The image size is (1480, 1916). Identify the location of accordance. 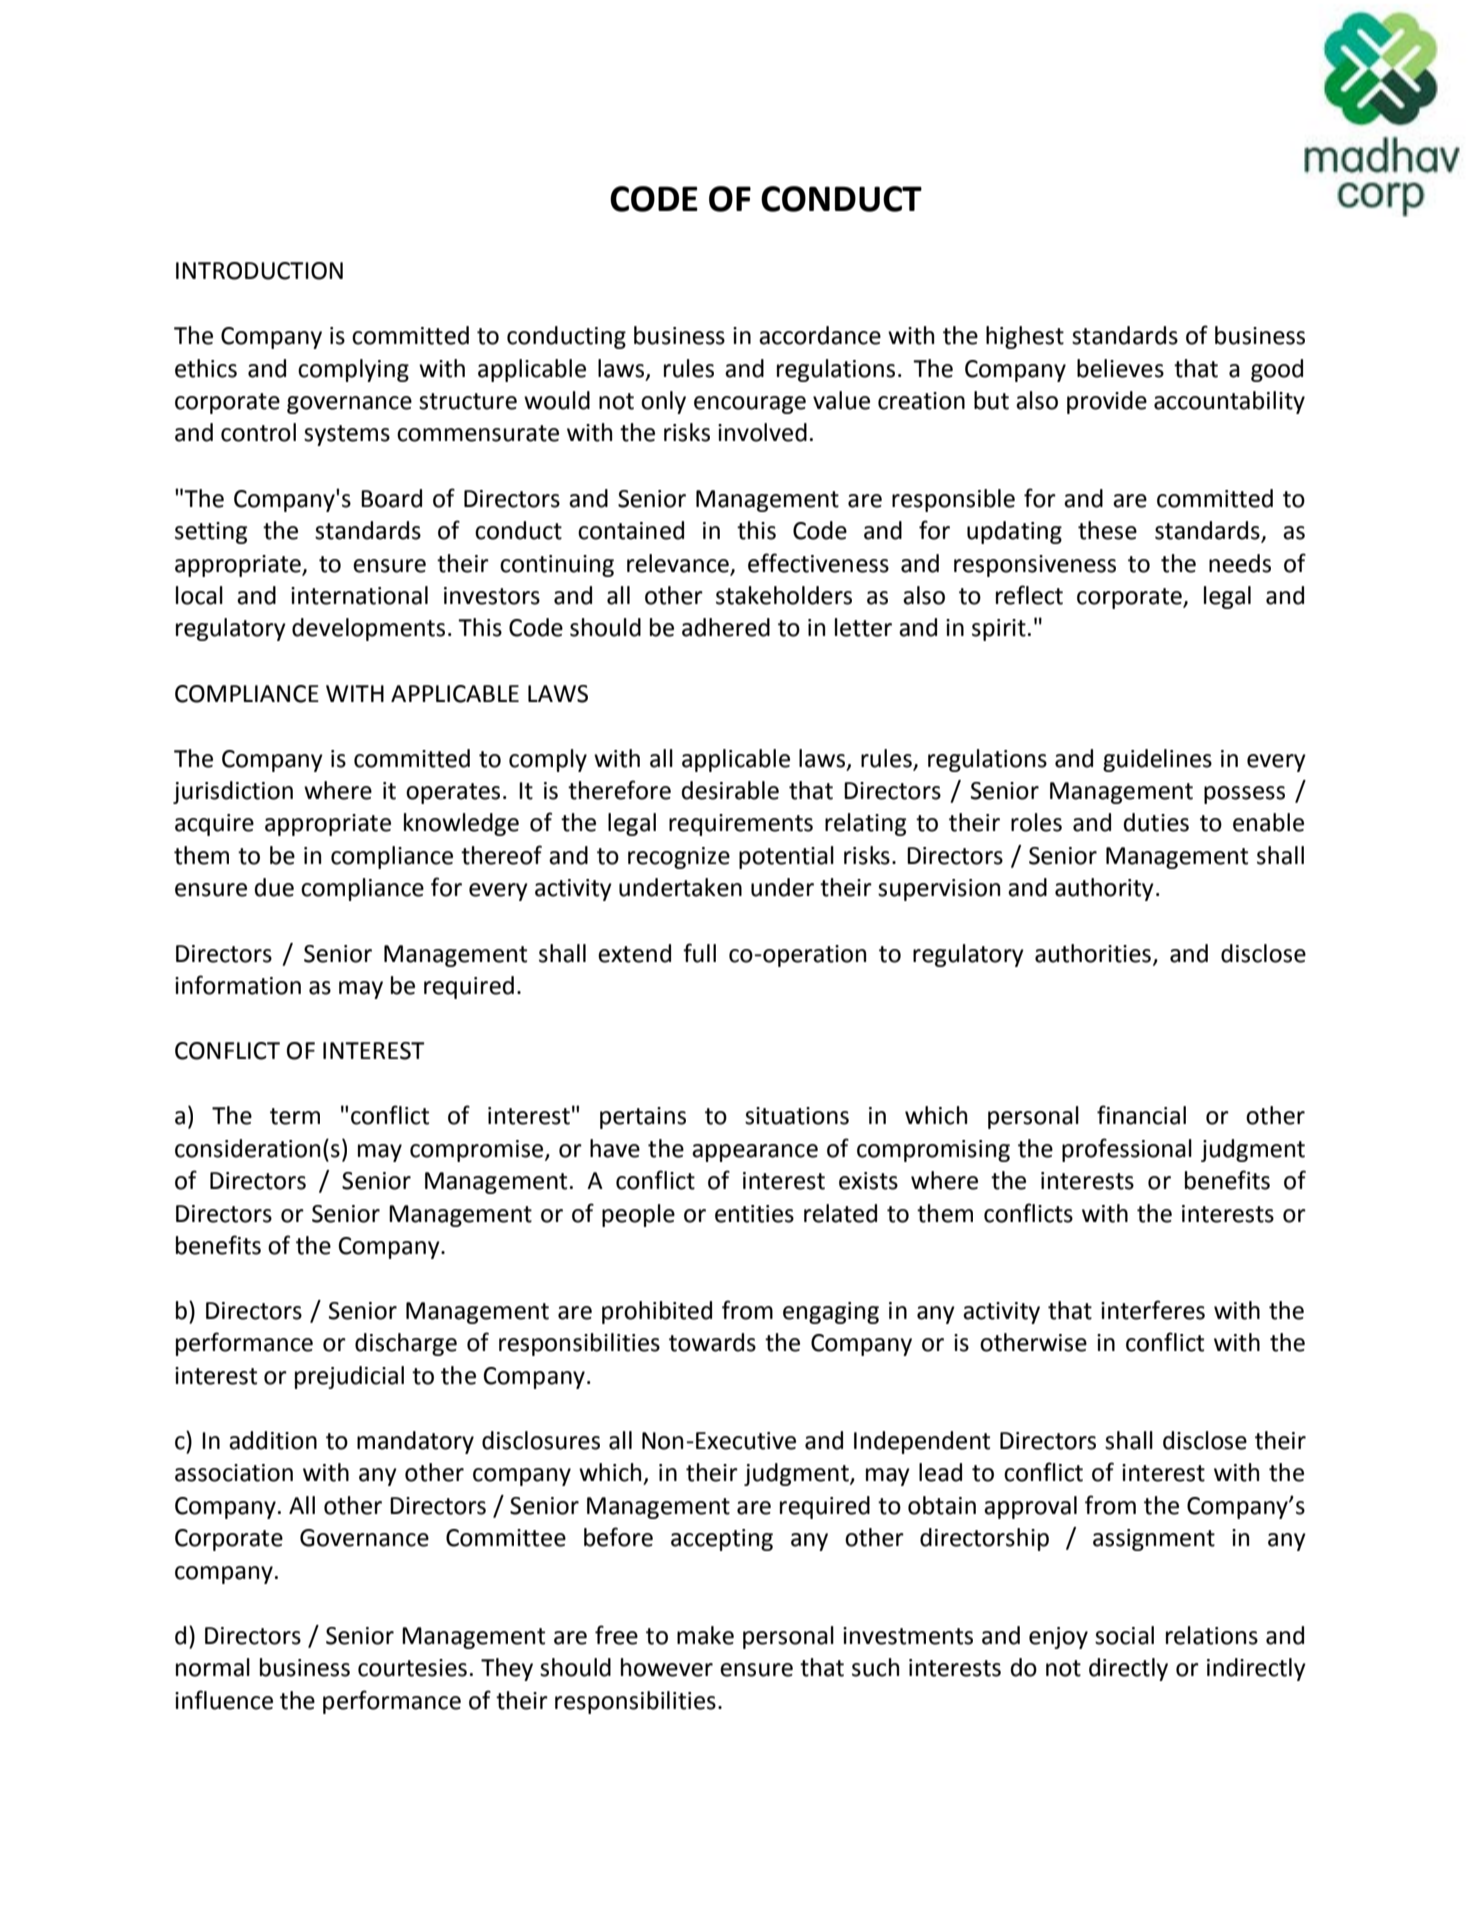
(820, 335).
